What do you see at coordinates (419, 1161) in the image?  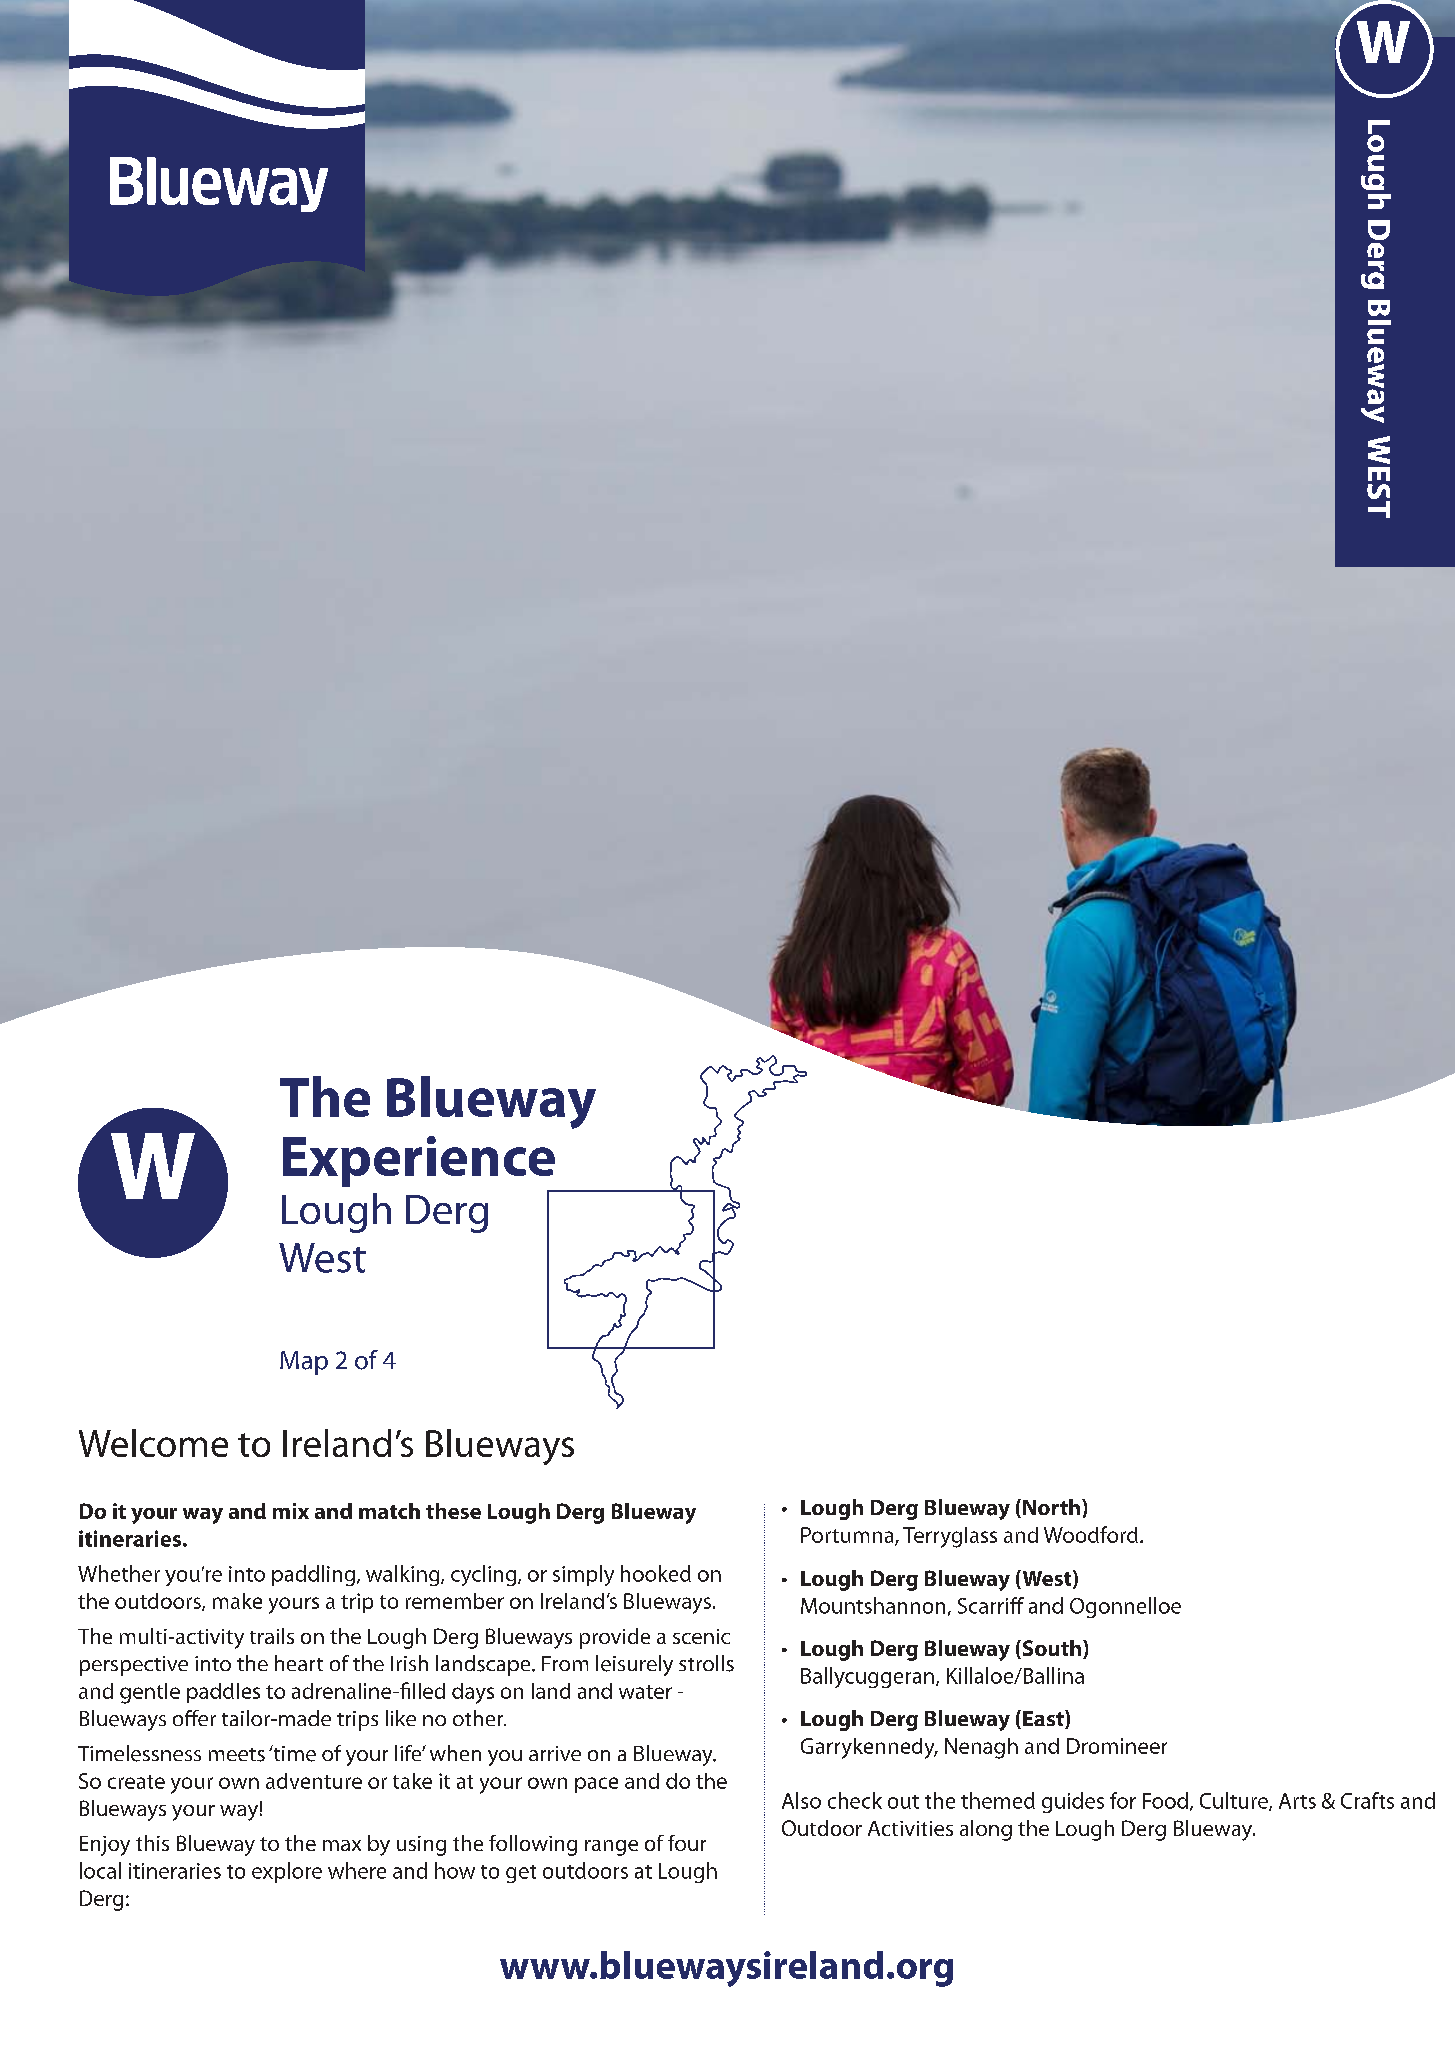 I see `Experience` at bounding box center [419, 1161].
